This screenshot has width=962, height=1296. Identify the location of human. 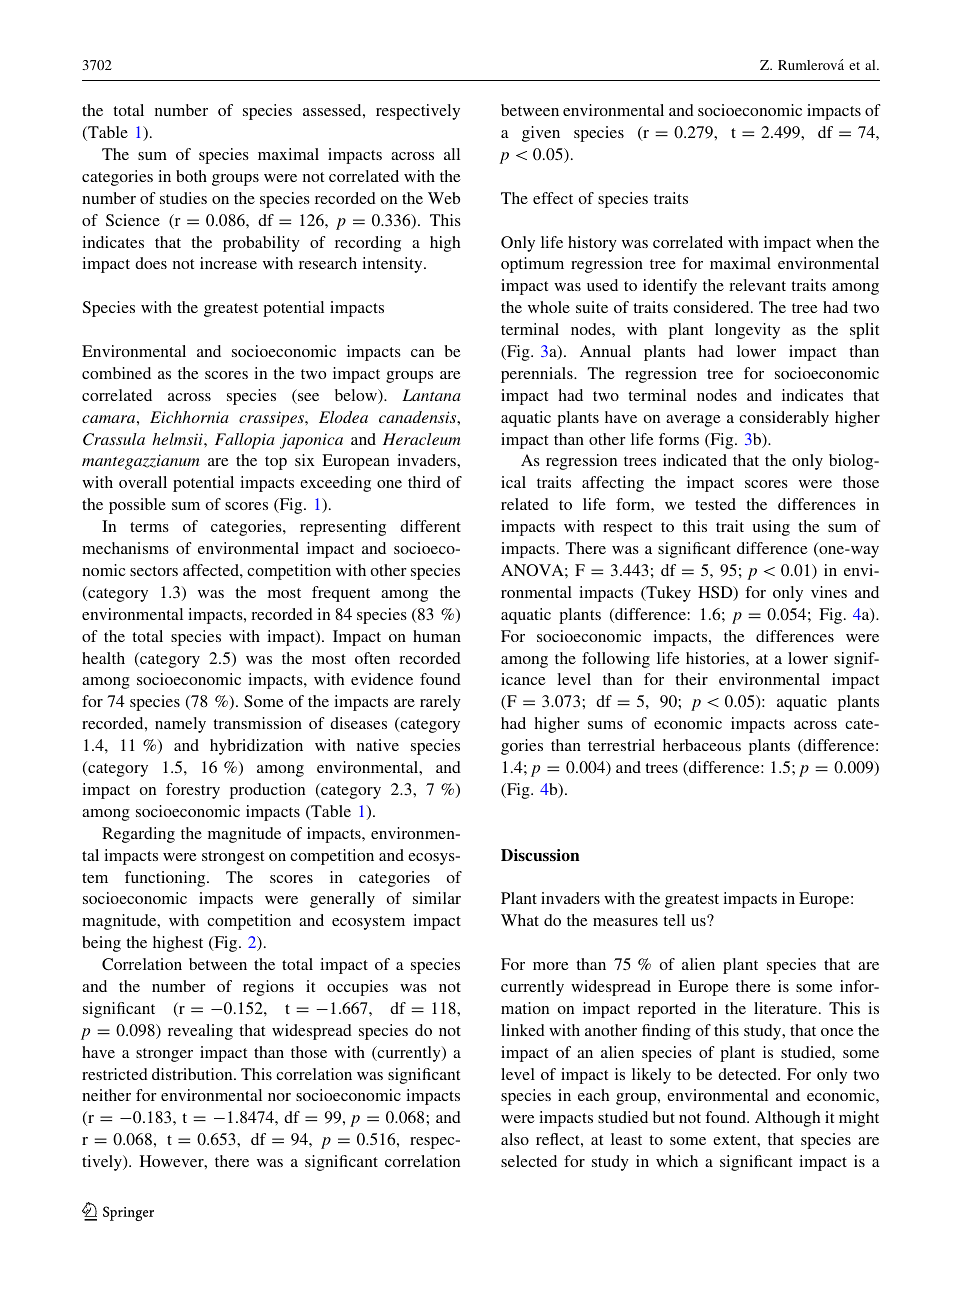
(437, 636).
